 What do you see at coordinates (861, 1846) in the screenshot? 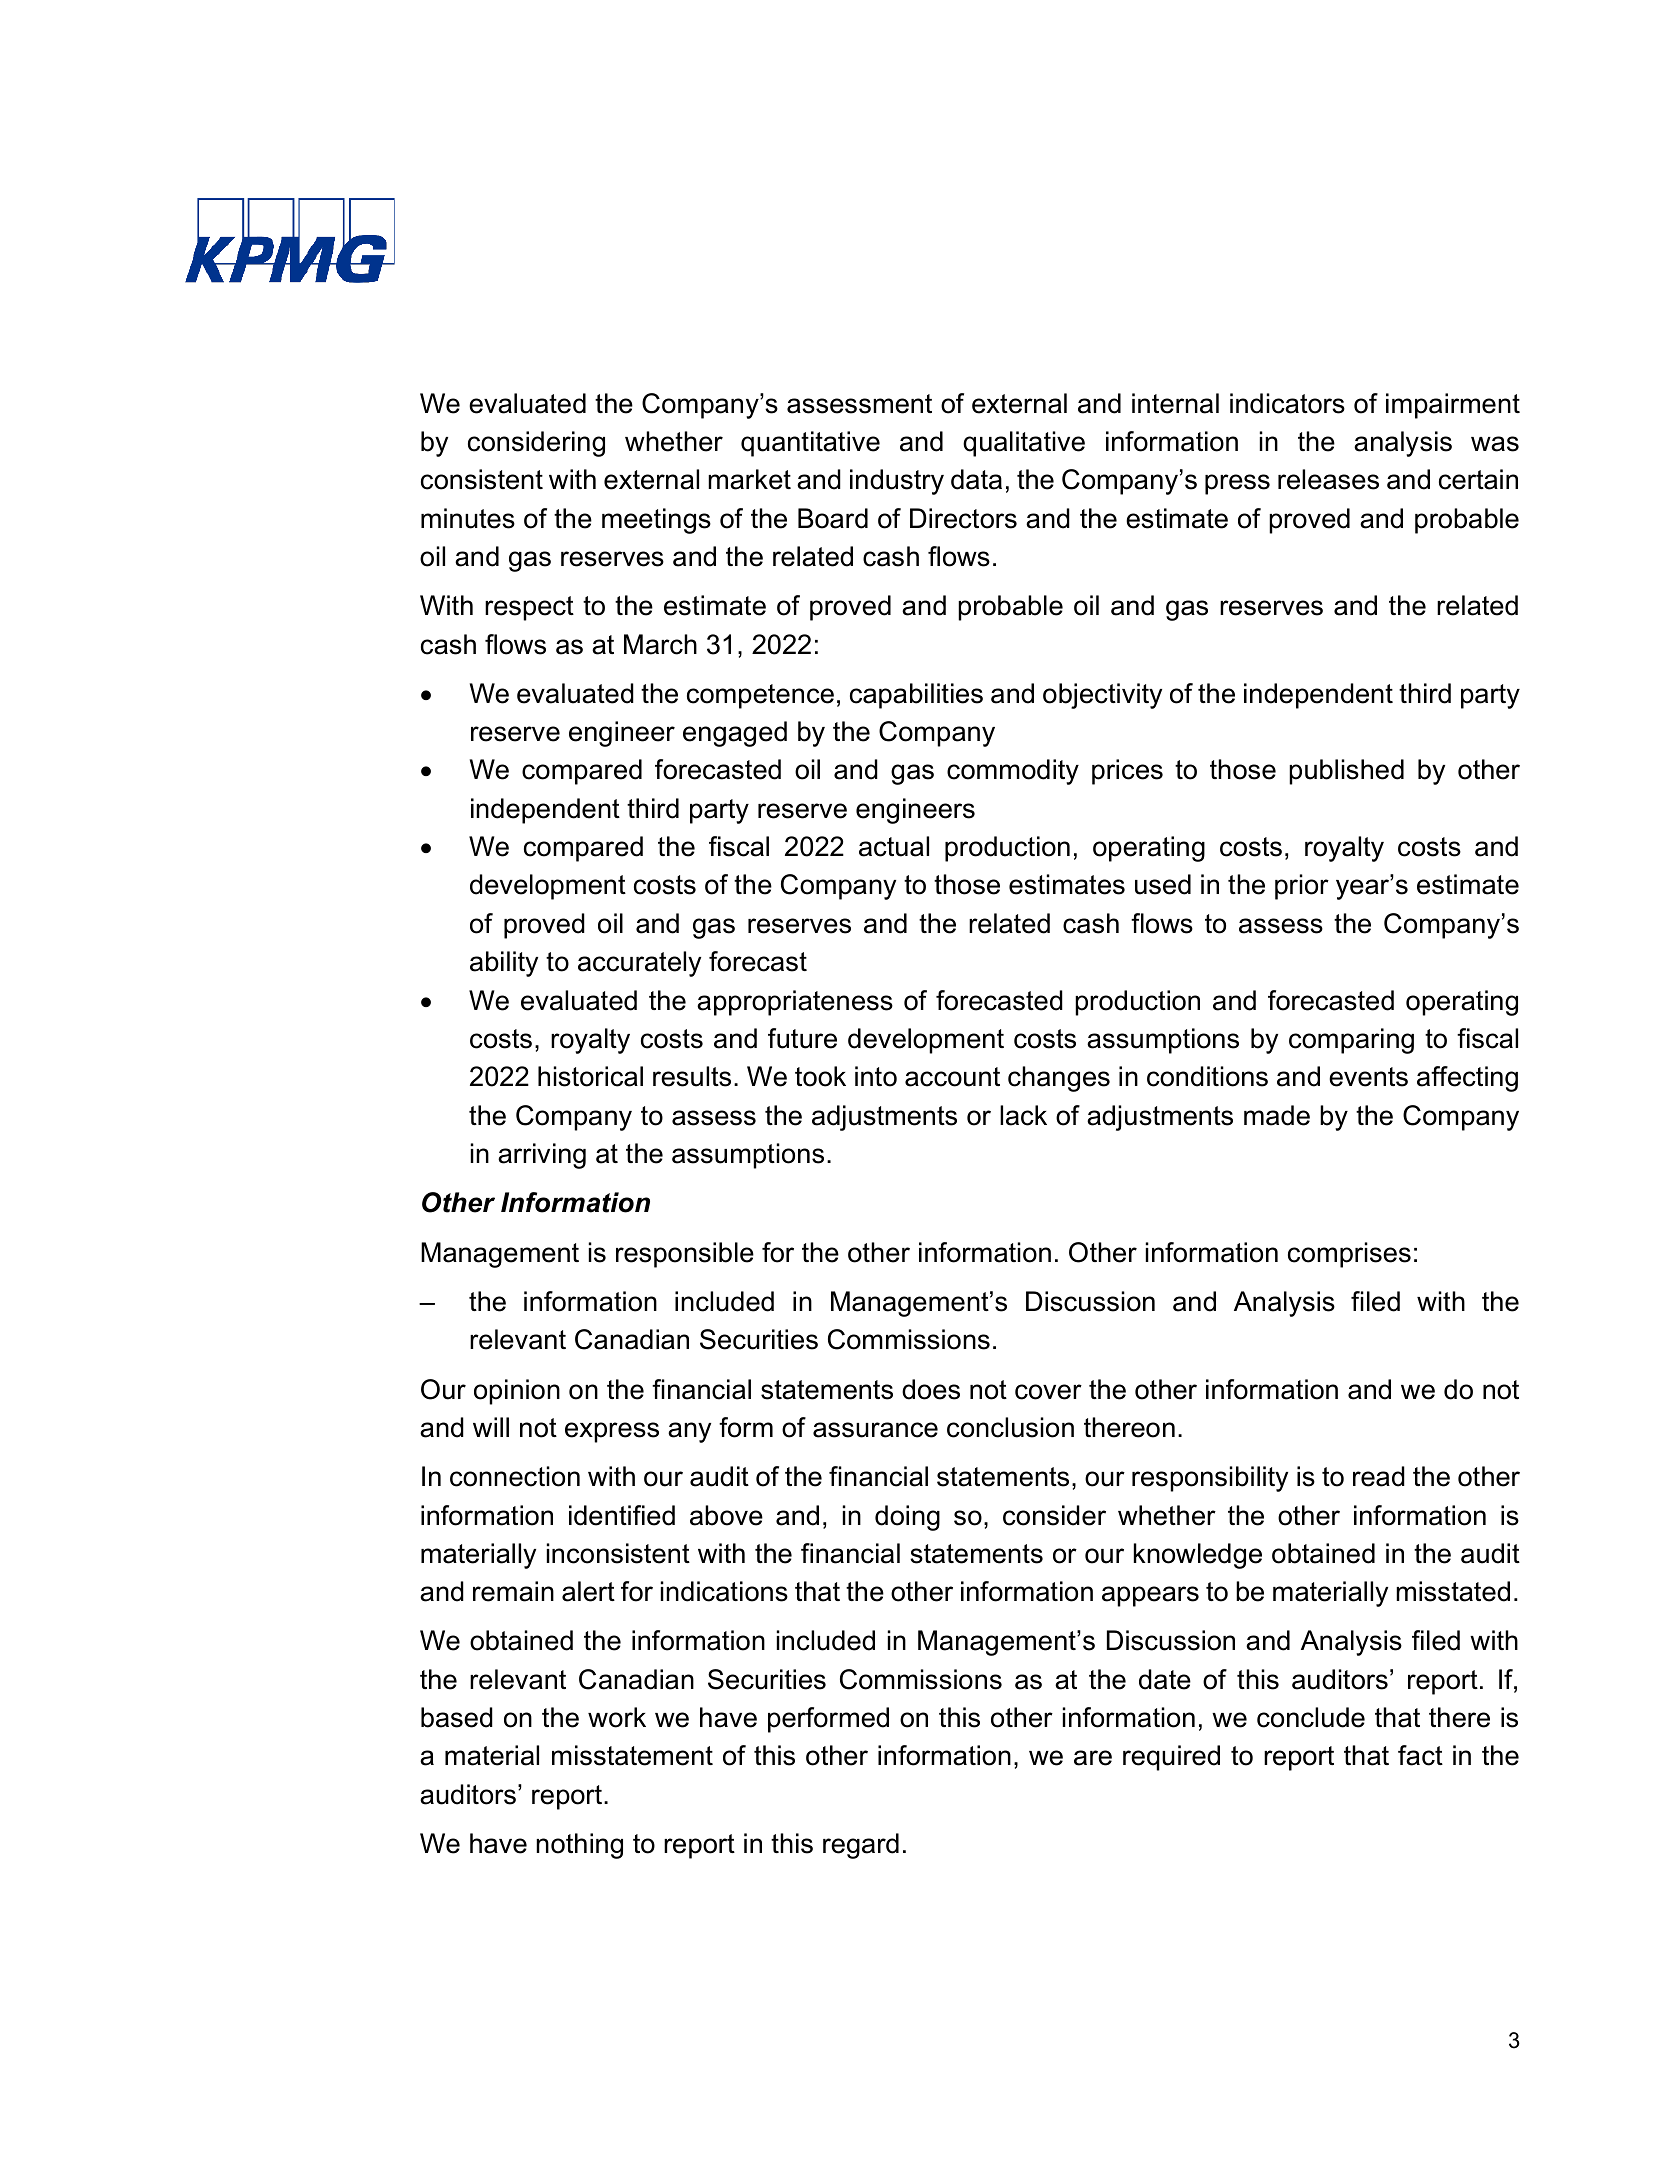
I see `regard` at bounding box center [861, 1846].
